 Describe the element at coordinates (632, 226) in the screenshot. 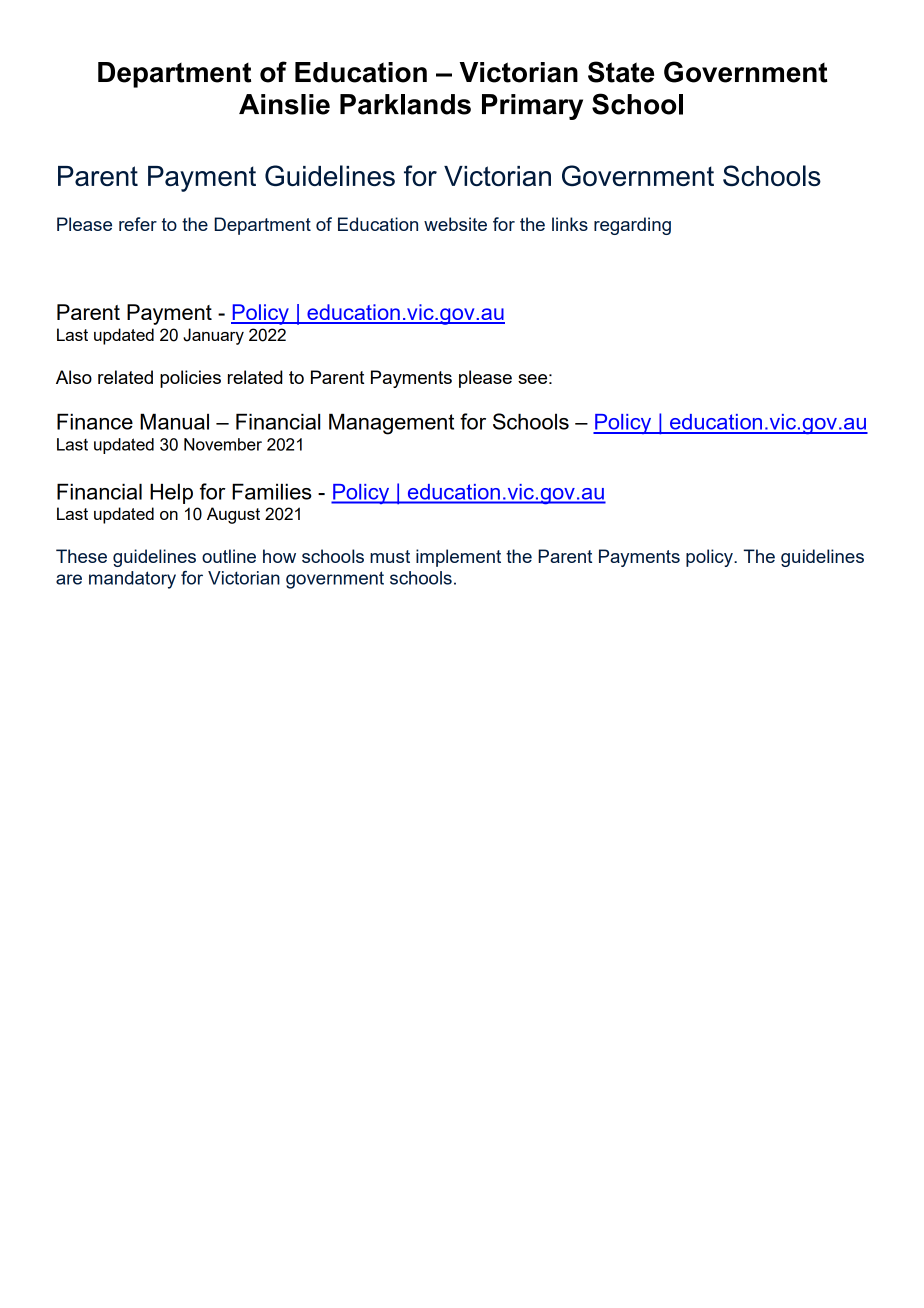

I see `regarding` at that location.
